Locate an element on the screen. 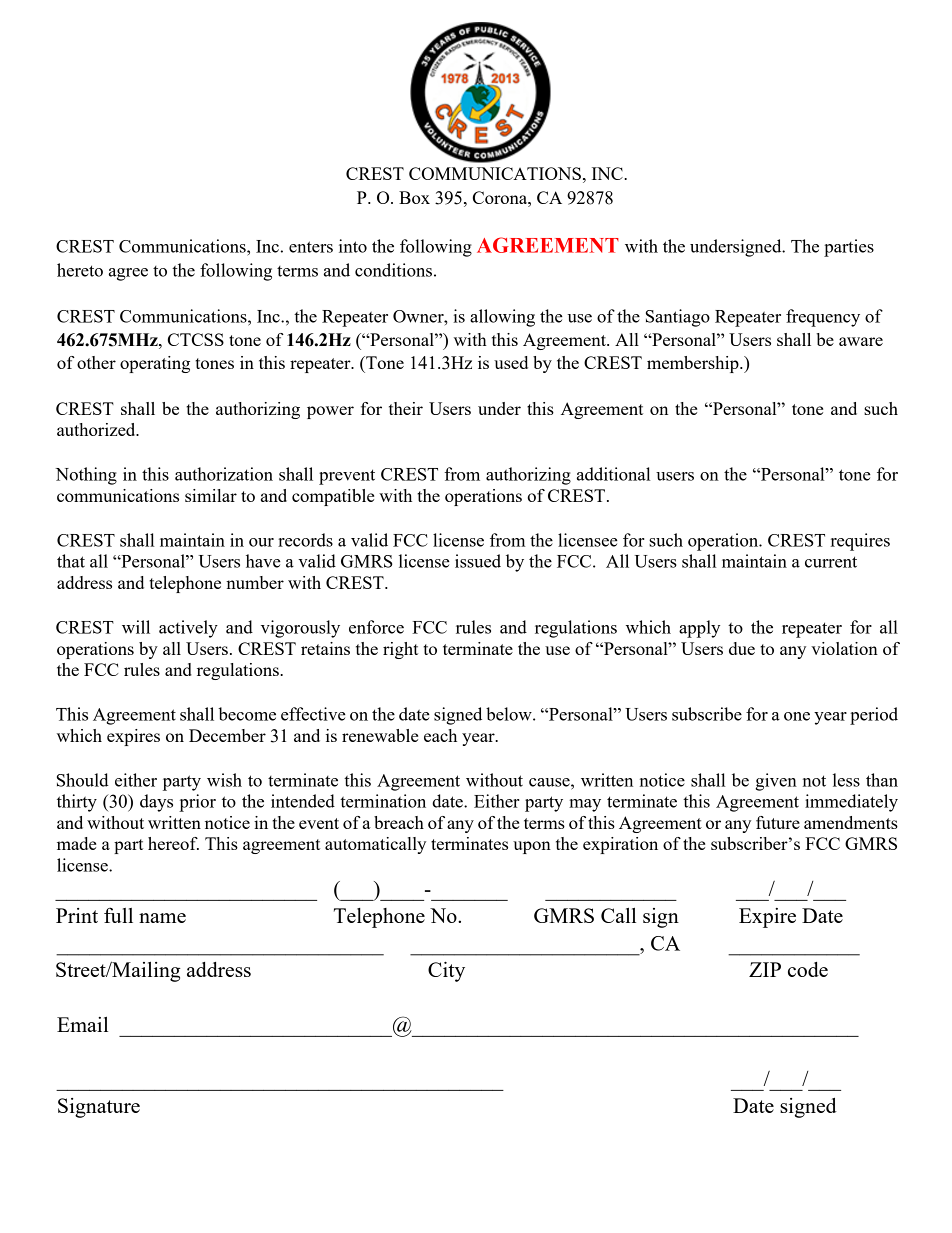 The height and width of the screenshot is (1233, 952). hereto is located at coordinates (80, 270).
